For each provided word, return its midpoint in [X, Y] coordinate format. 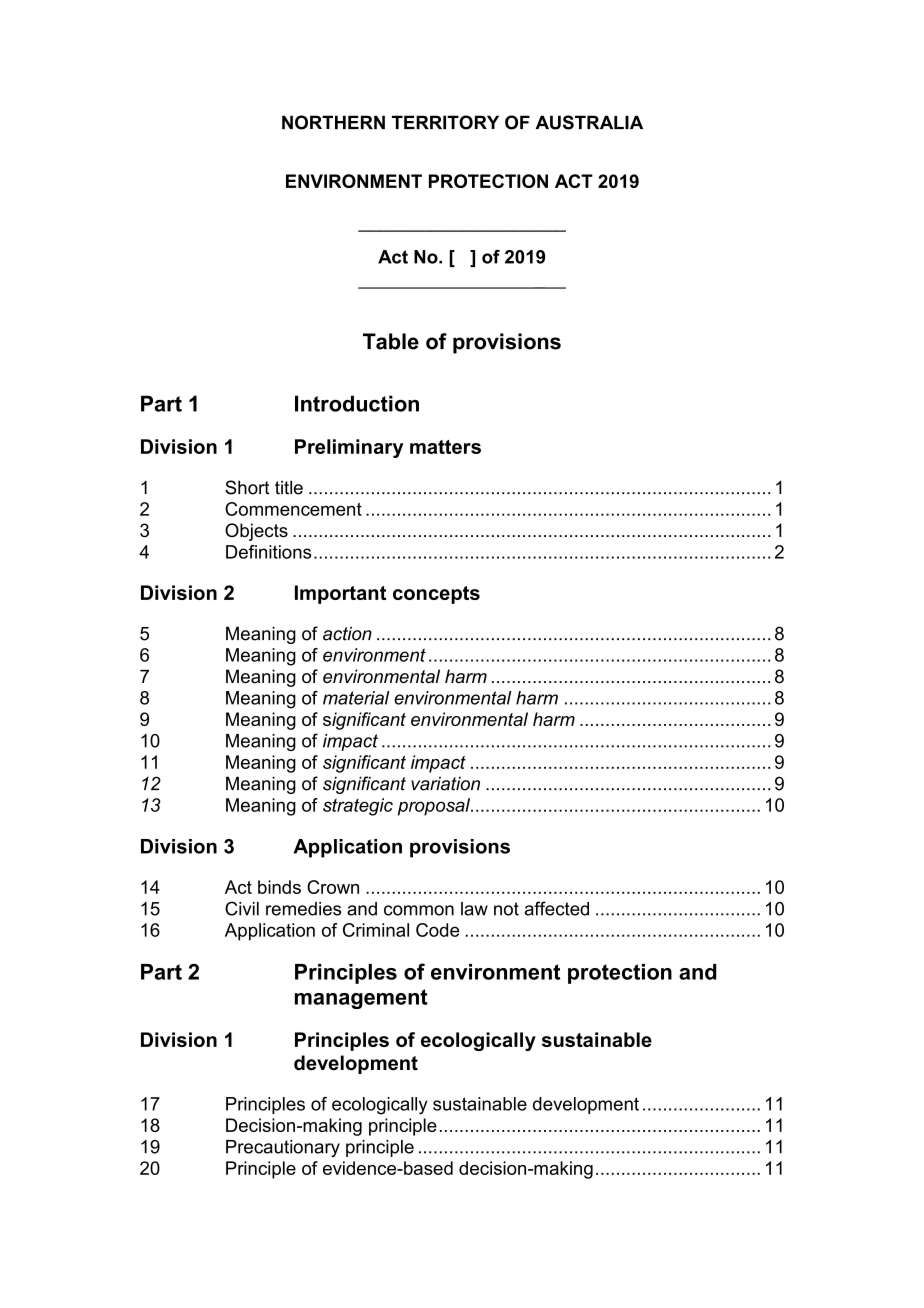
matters [445, 447]
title [289, 487]
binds [279, 887]
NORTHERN [333, 122]
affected [557, 908]
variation [445, 783]
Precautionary [283, 1148]
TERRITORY [445, 122]
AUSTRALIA [589, 122]
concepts [436, 595]
